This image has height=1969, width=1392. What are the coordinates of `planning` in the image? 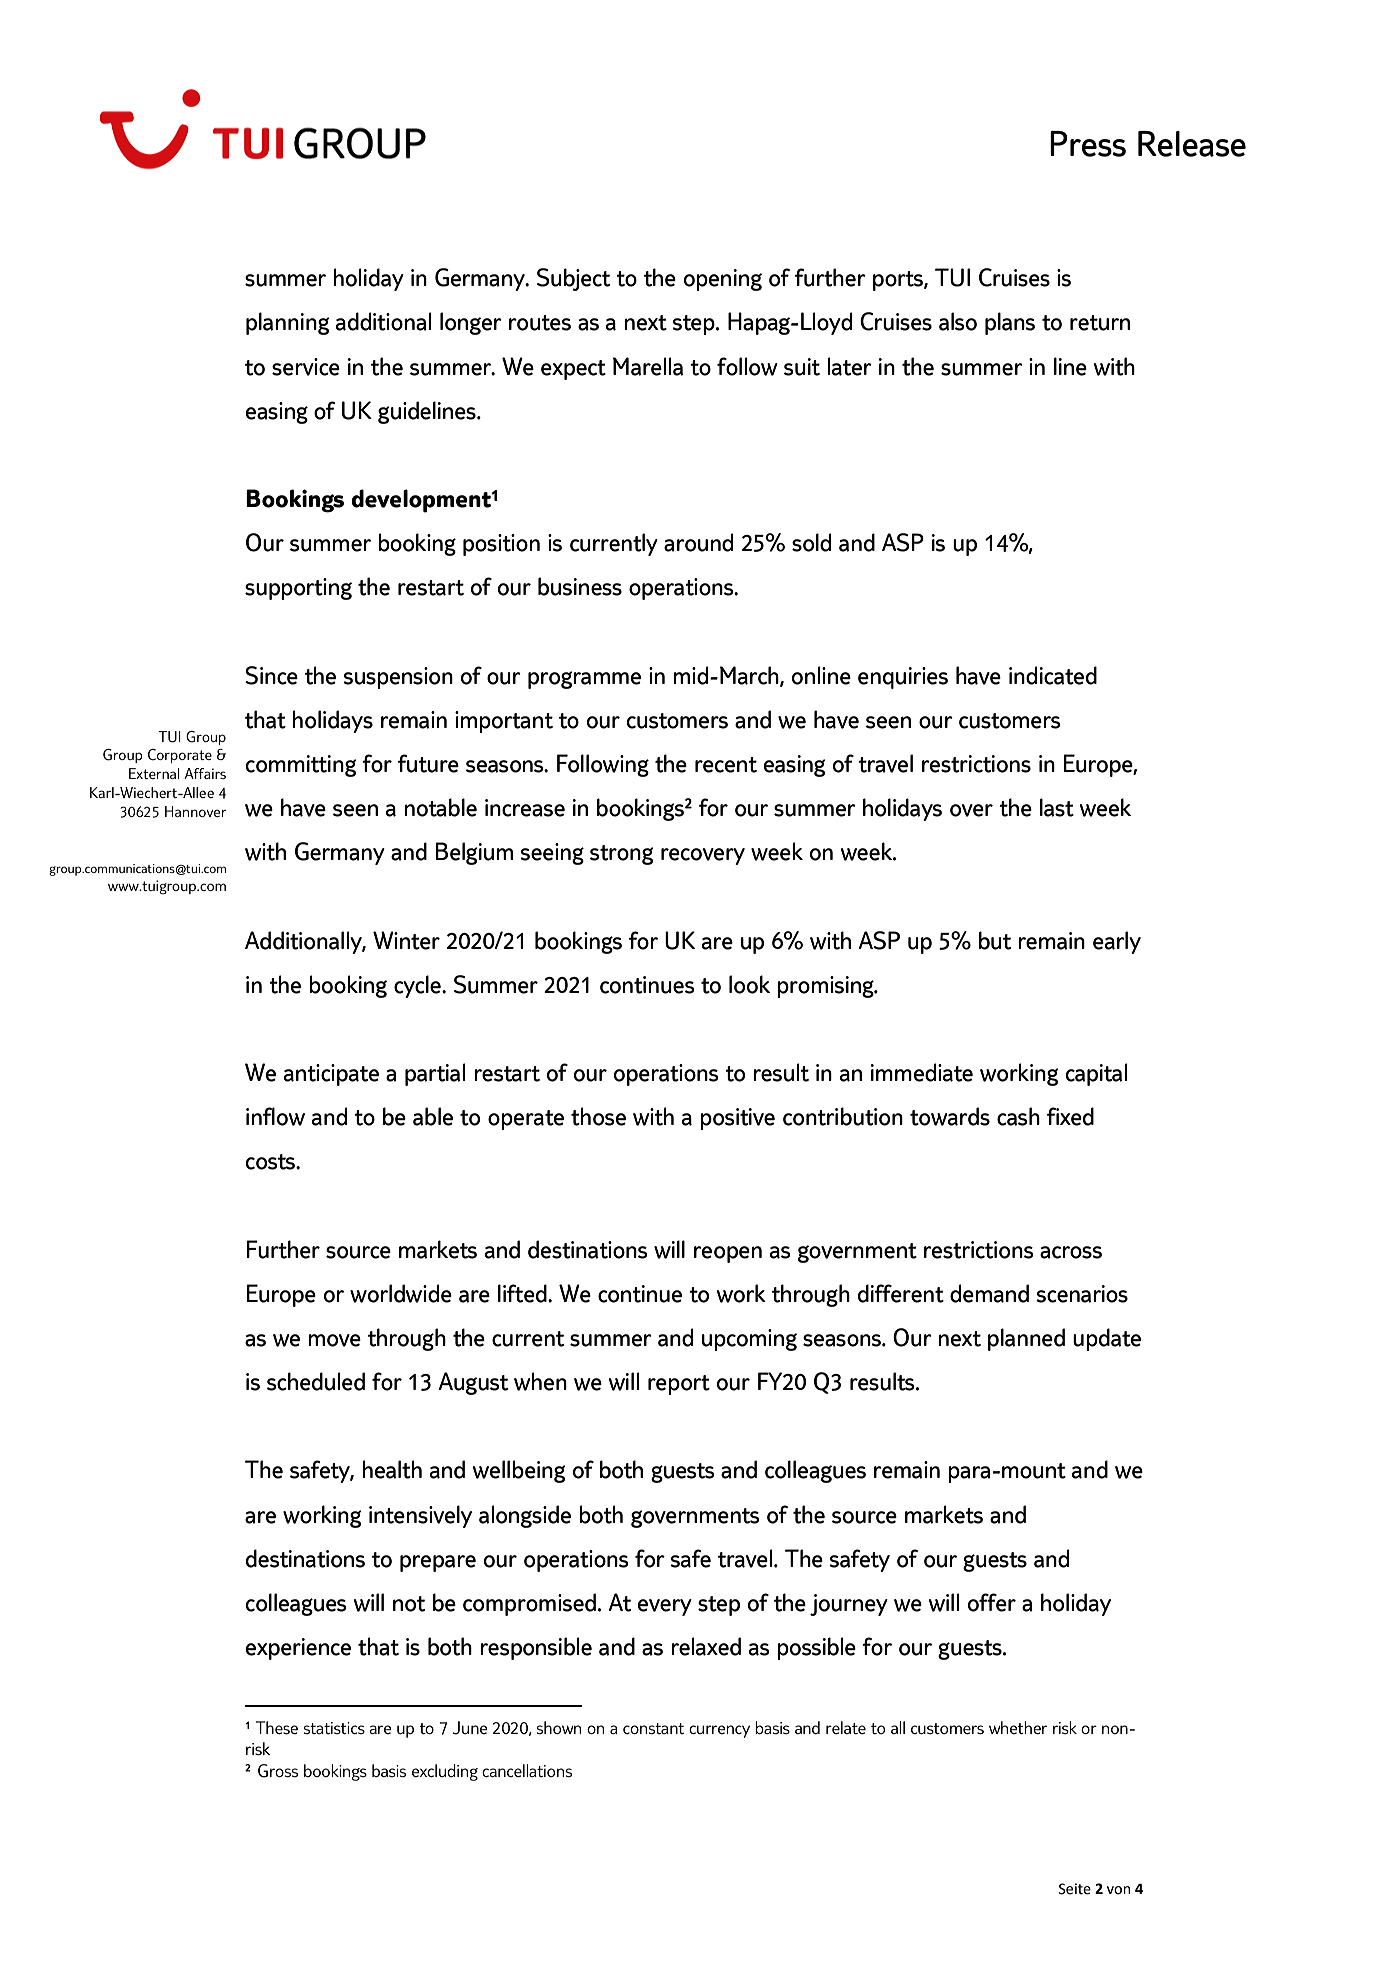 It's located at (288, 323).
